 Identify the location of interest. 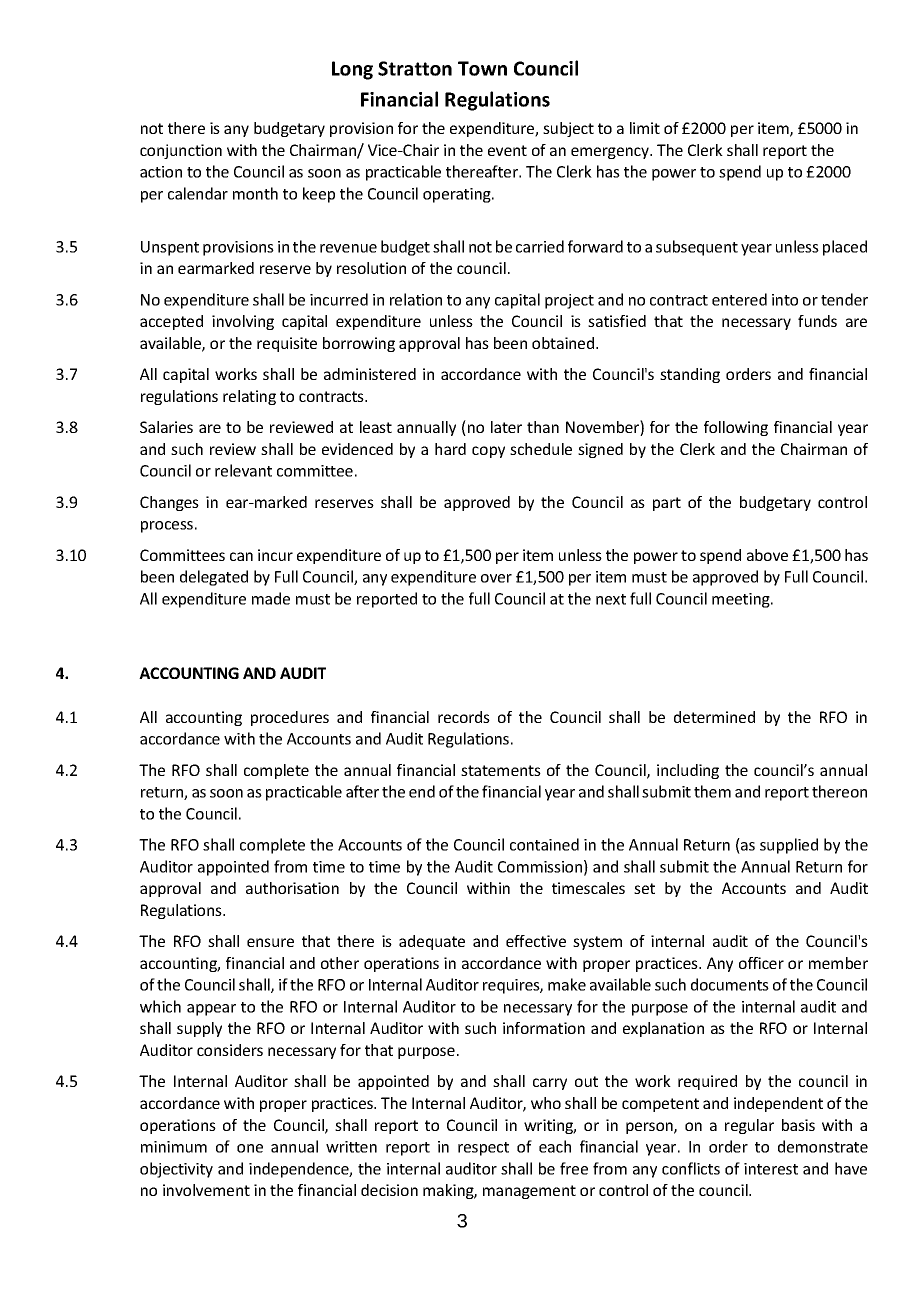
(771, 1169).
